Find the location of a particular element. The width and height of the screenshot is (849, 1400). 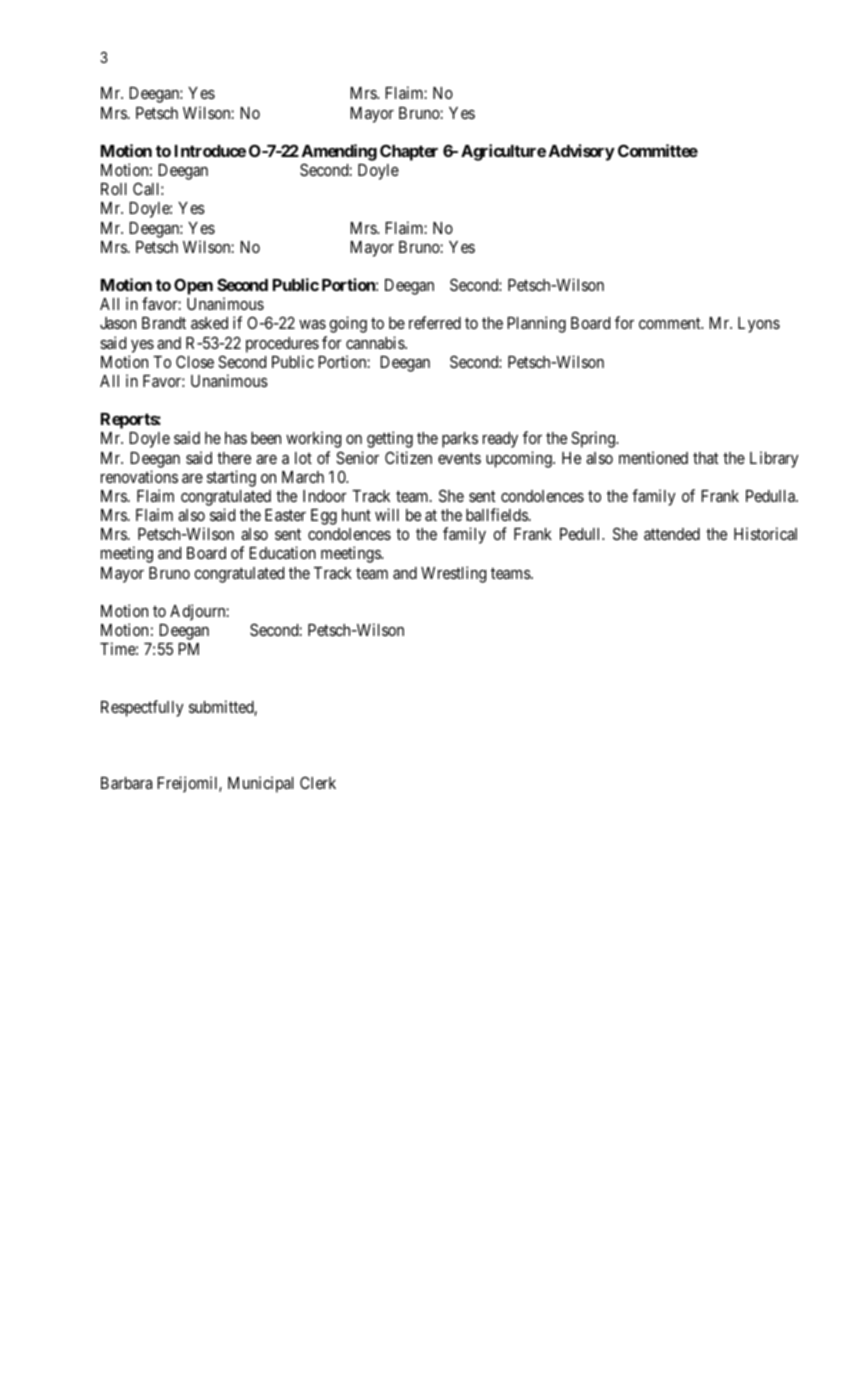

that is located at coordinates (705, 458).
